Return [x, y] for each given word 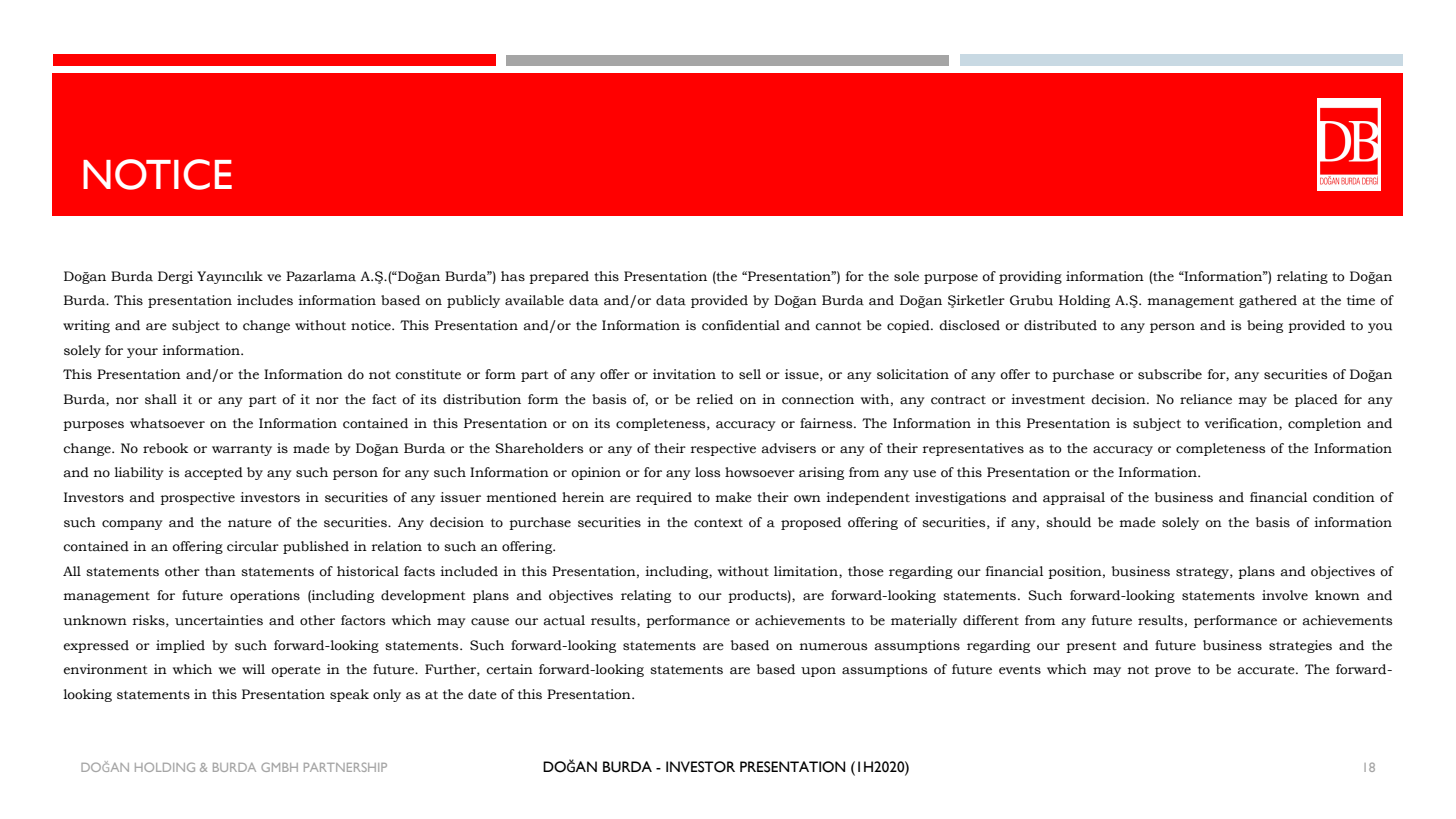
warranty [242, 450]
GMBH [279, 767]
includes [265, 300]
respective [723, 449]
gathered [1268, 301]
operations [265, 596]
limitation [807, 572]
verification [1242, 424]
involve [1285, 595]
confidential [741, 325]
